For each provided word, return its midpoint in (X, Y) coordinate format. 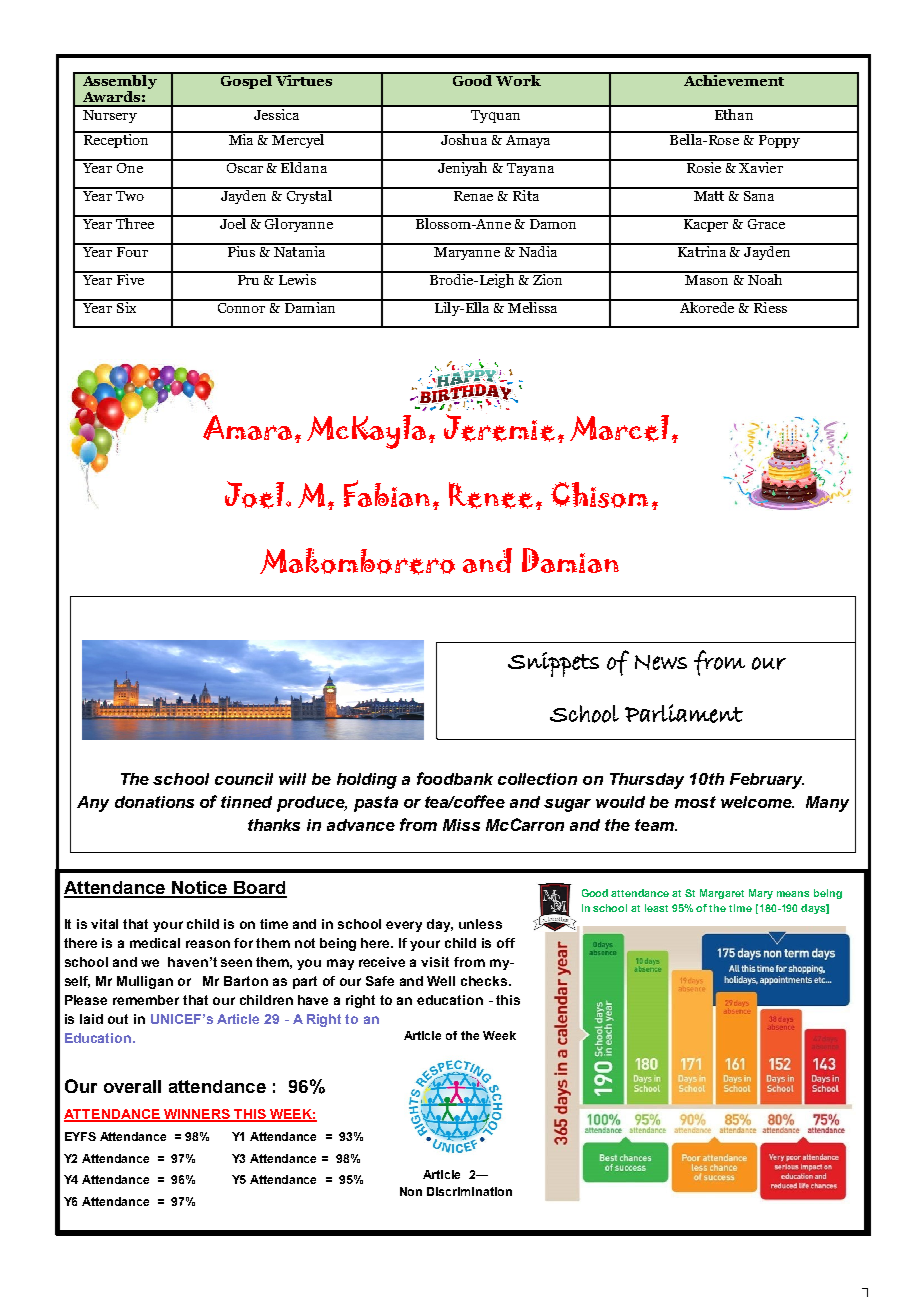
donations (154, 802)
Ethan (734, 113)
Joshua (464, 138)
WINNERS (197, 1115)
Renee (491, 495)
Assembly (119, 82)
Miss (461, 825)
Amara (247, 427)
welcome (757, 802)
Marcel (619, 428)
